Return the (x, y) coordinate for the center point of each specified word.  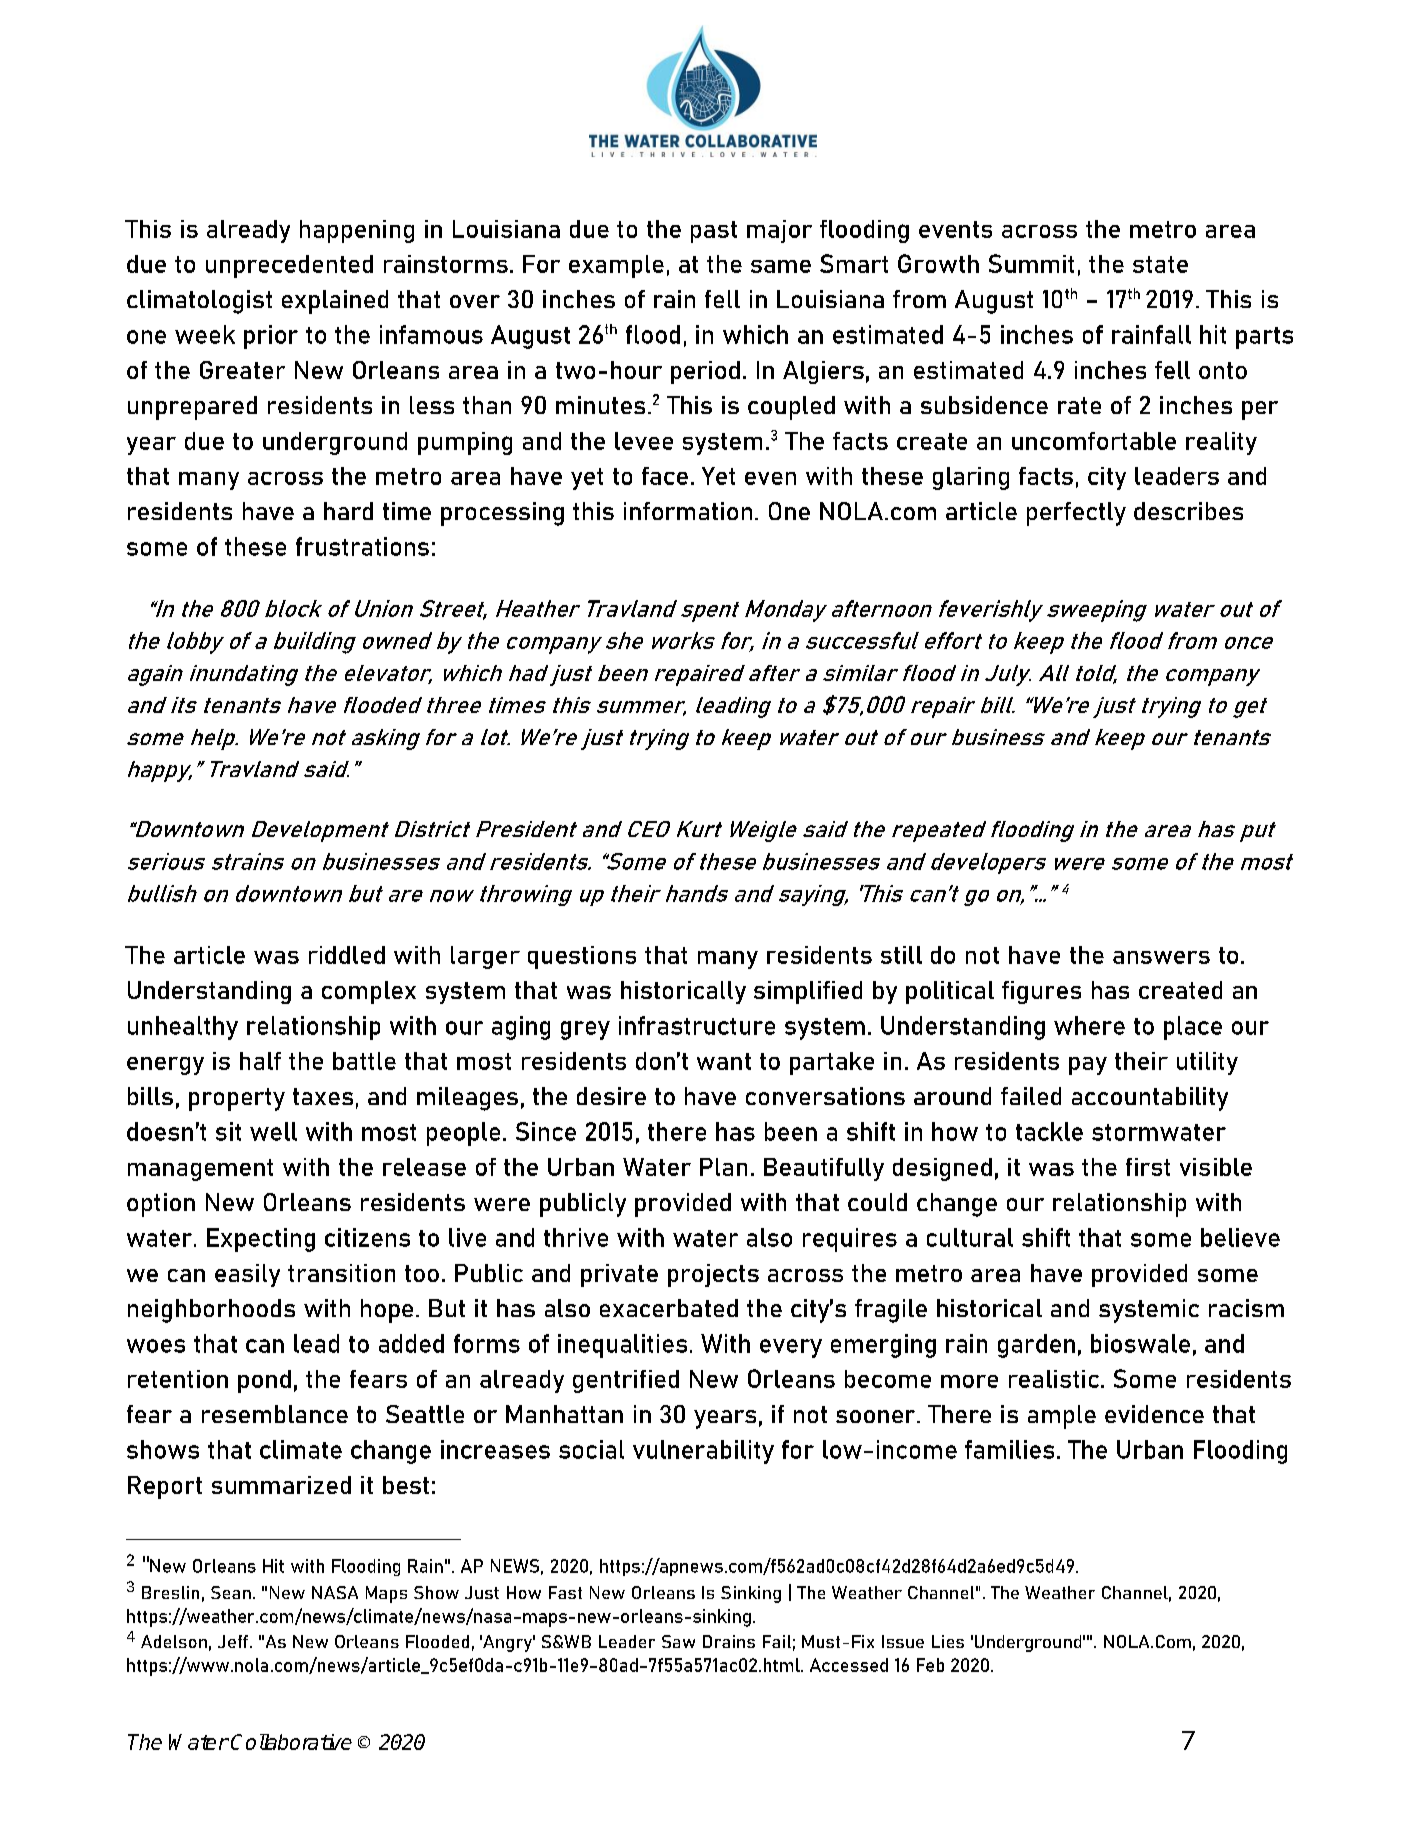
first (1148, 1167)
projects (713, 1275)
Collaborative (291, 1742)
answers (1161, 957)
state (1160, 264)
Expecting (261, 1240)
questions (582, 957)
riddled (347, 955)
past (714, 232)
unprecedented (289, 266)
